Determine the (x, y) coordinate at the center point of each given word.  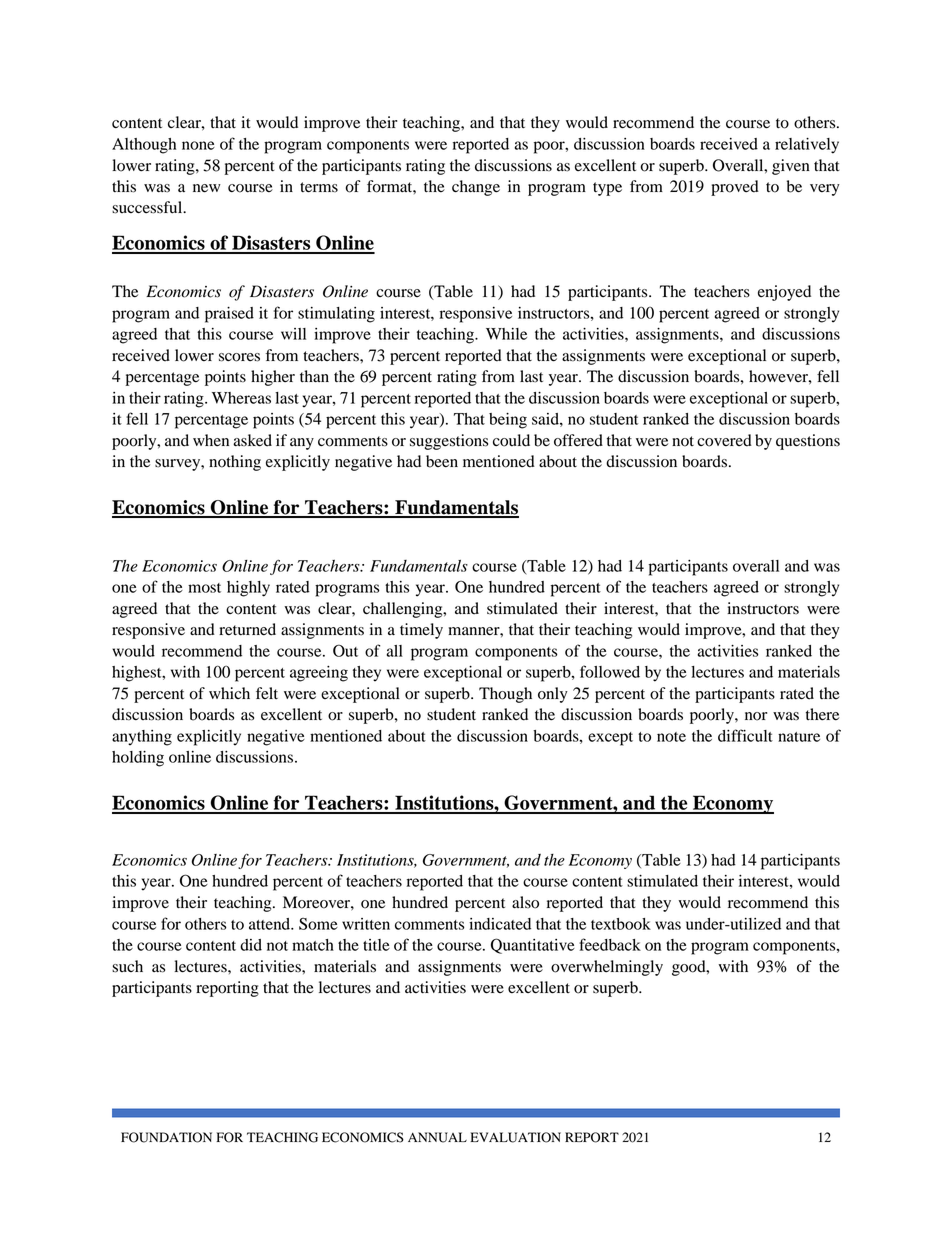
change (476, 188)
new (207, 188)
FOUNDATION (166, 1137)
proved (735, 188)
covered (724, 440)
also (525, 902)
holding (138, 759)
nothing (235, 463)
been (442, 461)
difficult (745, 735)
